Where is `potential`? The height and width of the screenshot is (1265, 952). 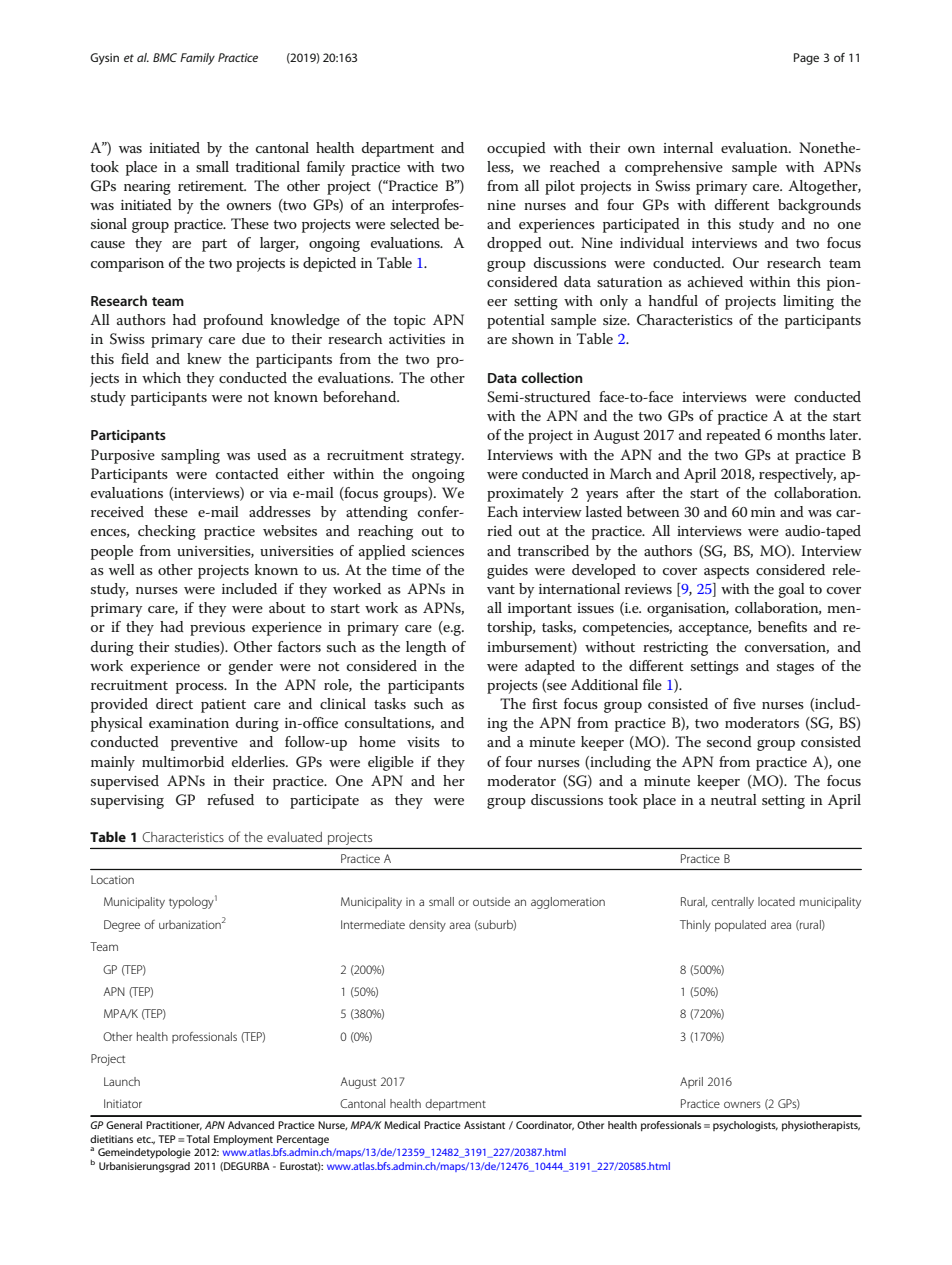
potential is located at coordinates (516, 321).
